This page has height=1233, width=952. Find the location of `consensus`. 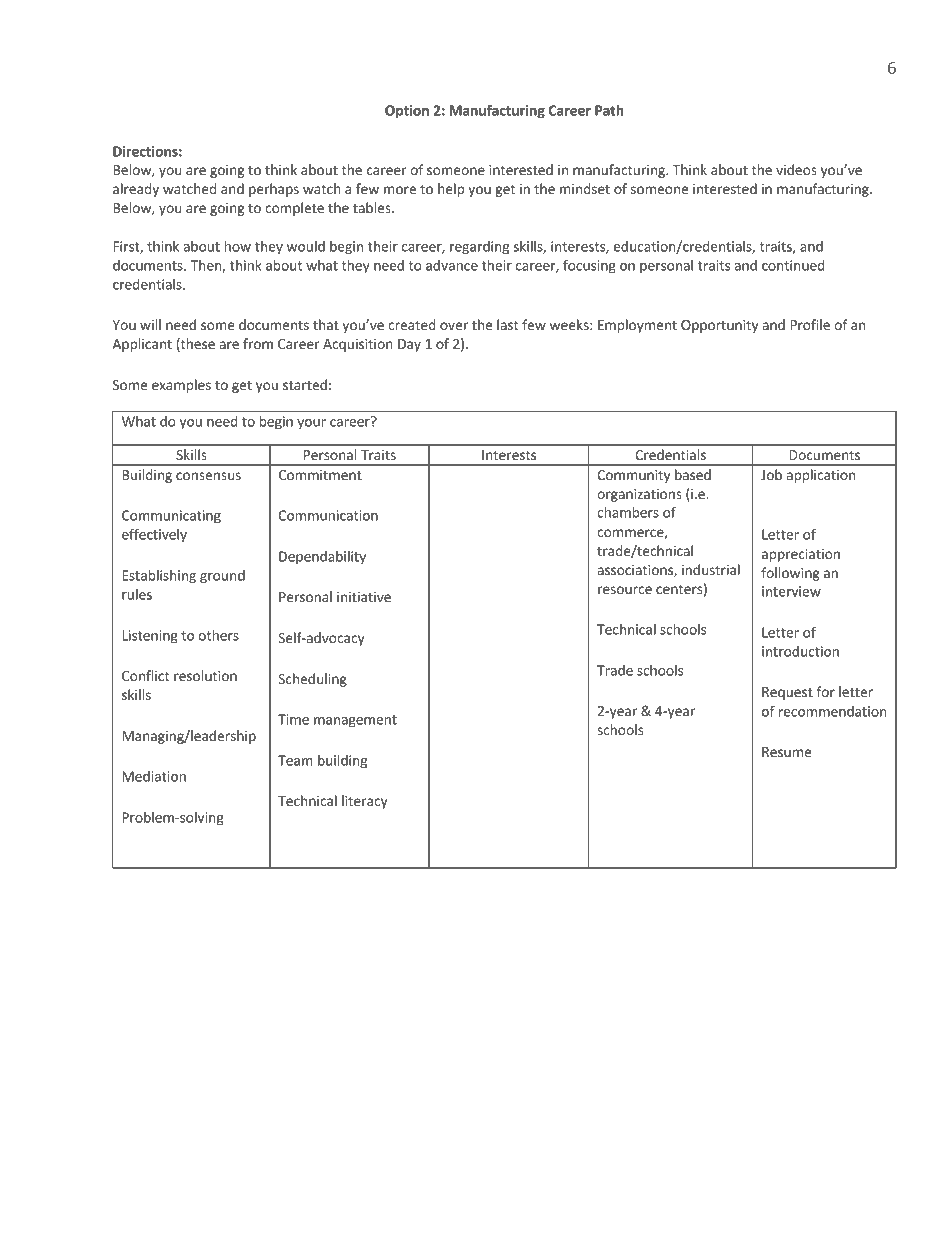

consensus is located at coordinates (208, 476).
